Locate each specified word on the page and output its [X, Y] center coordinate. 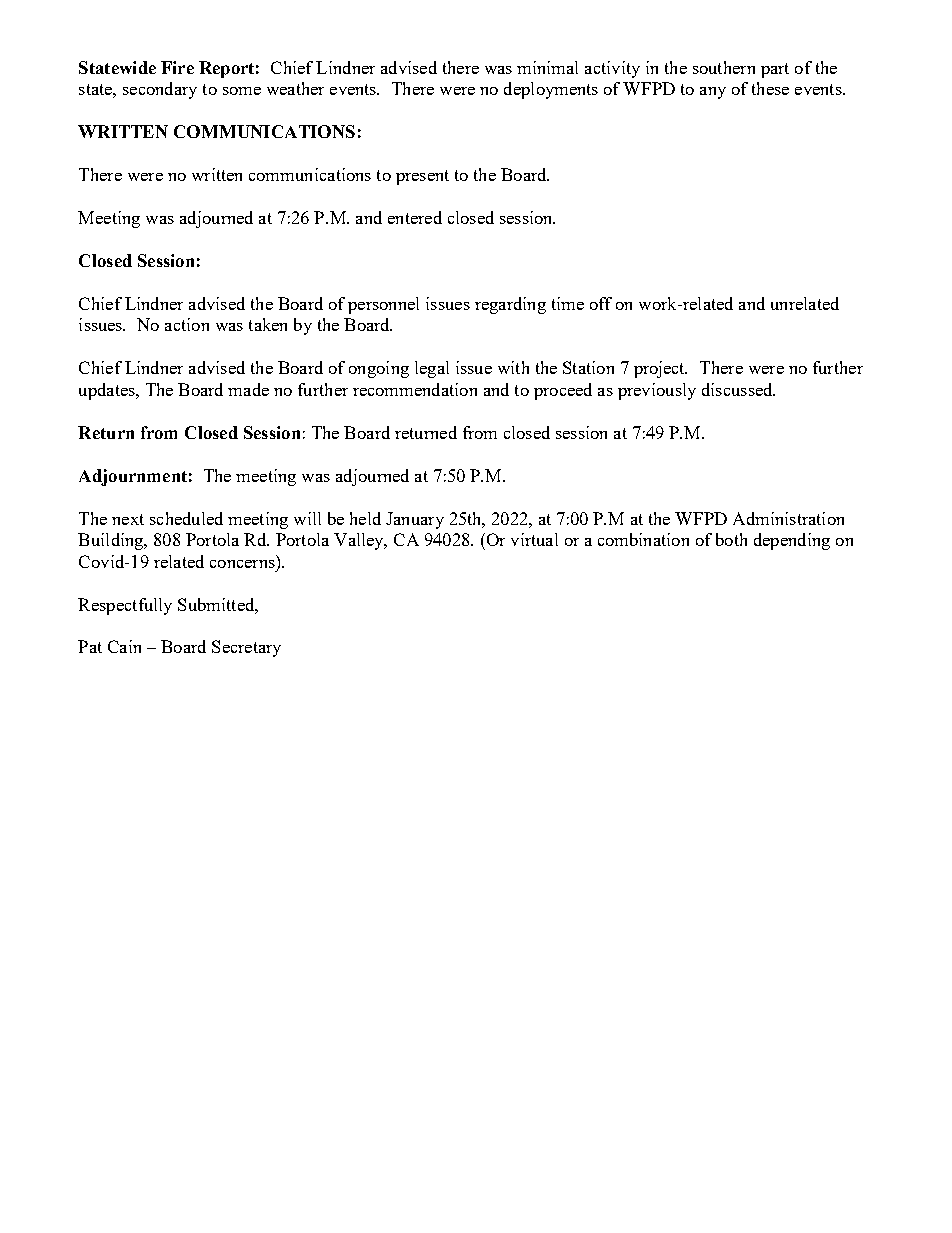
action [187, 324]
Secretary [246, 648]
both [731, 539]
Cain [124, 646]
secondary [160, 90]
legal [432, 369]
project [660, 369]
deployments [551, 90]
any [713, 93]
